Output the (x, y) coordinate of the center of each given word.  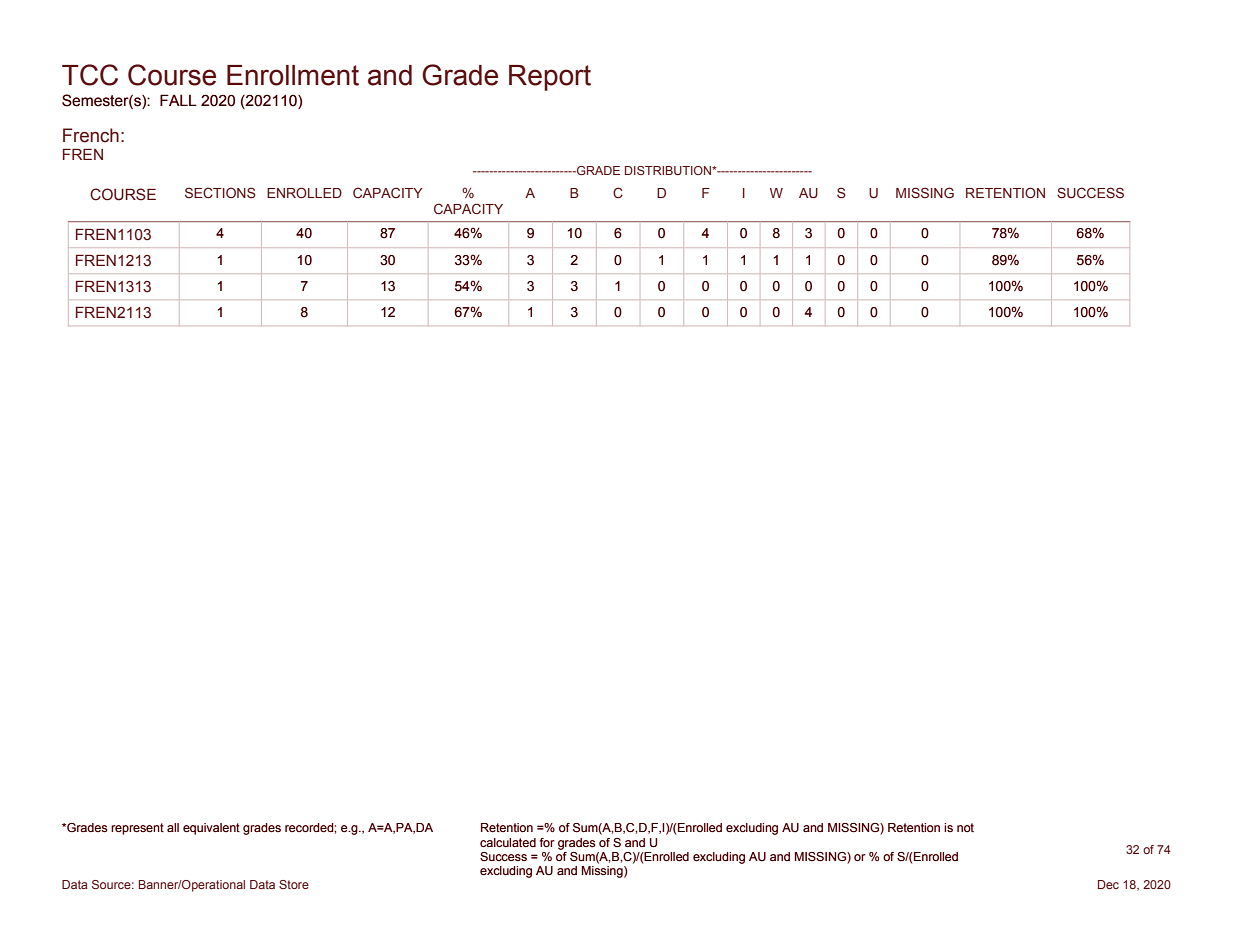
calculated (508, 842)
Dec (1108, 884)
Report (550, 78)
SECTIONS (220, 192)
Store (294, 884)
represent (137, 829)
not (965, 827)
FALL (178, 100)
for (547, 842)
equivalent (211, 829)
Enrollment (293, 75)
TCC (90, 75)
